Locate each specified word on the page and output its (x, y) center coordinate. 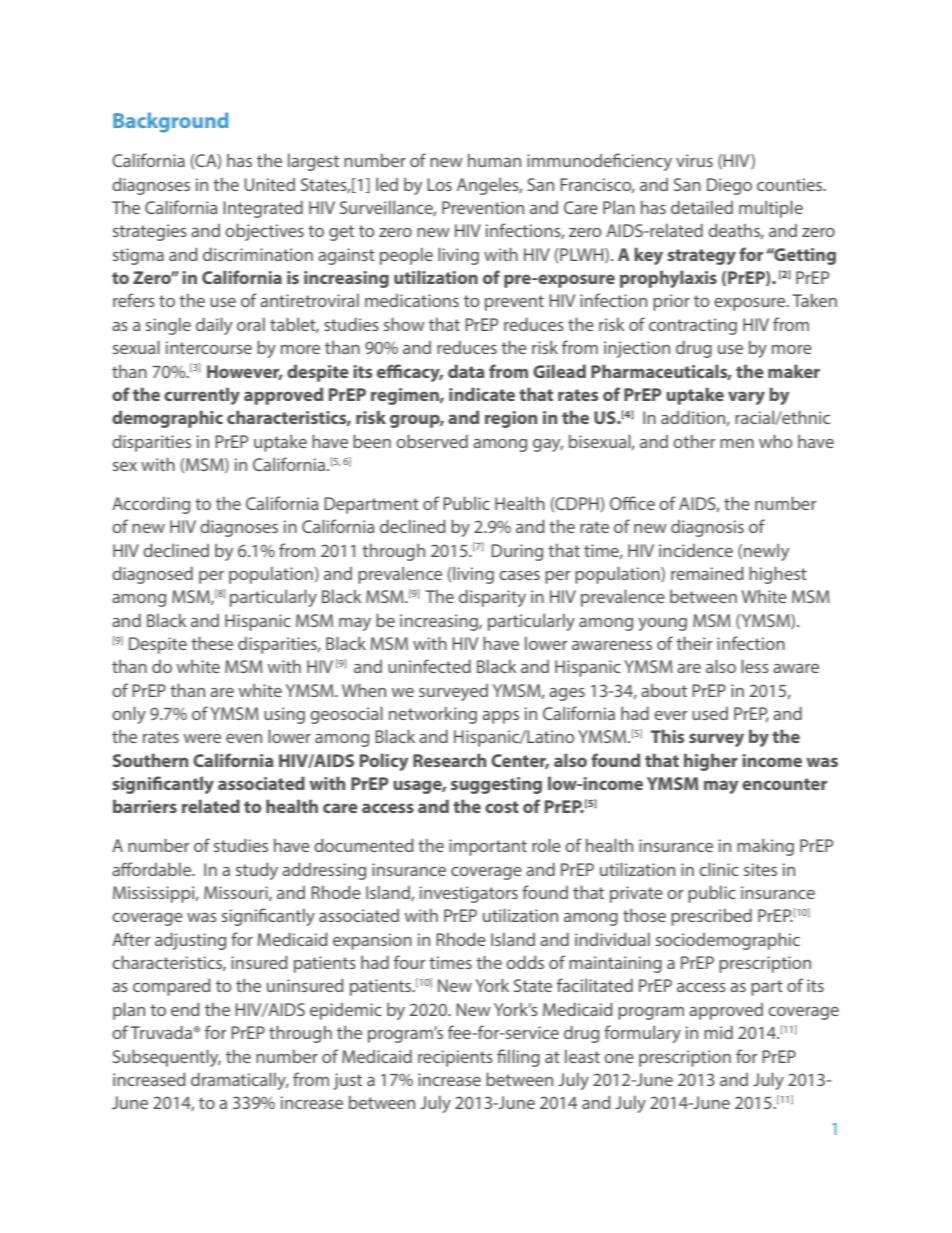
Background (171, 122)
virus (694, 160)
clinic (719, 869)
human (494, 160)
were (202, 738)
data (466, 371)
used (710, 713)
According (151, 505)
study (257, 871)
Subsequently (167, 1058)
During (517, 552)
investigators (469, 894)
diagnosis (707, 528)
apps (500, 717)
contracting (693, 326)
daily (214, 326)
